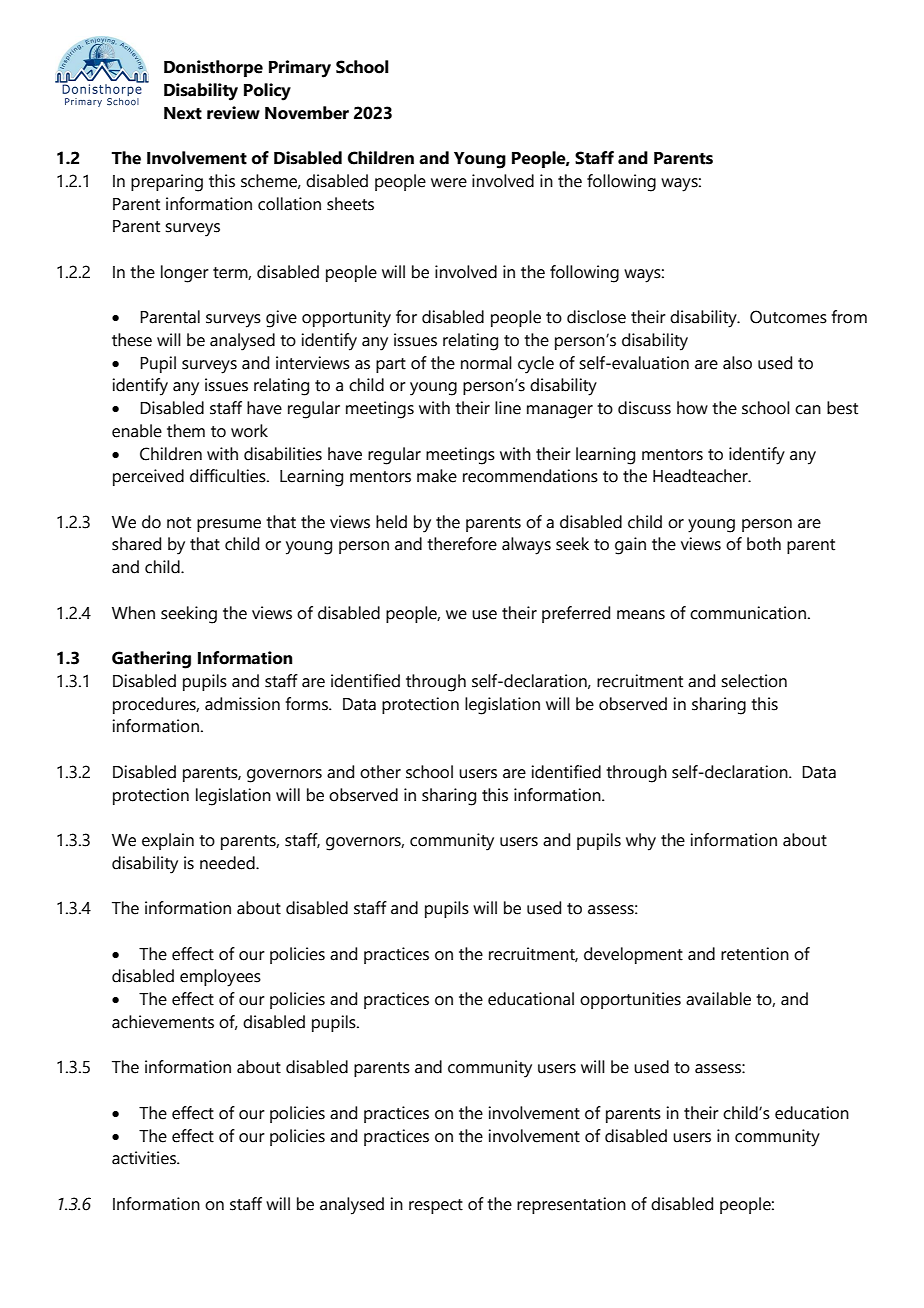 The width and height of the screenshot is (924, 1308). What do you see at coordinates (788, 317) in the screenshot?
I see `Outcomes` at bounding box center [788, 317].
